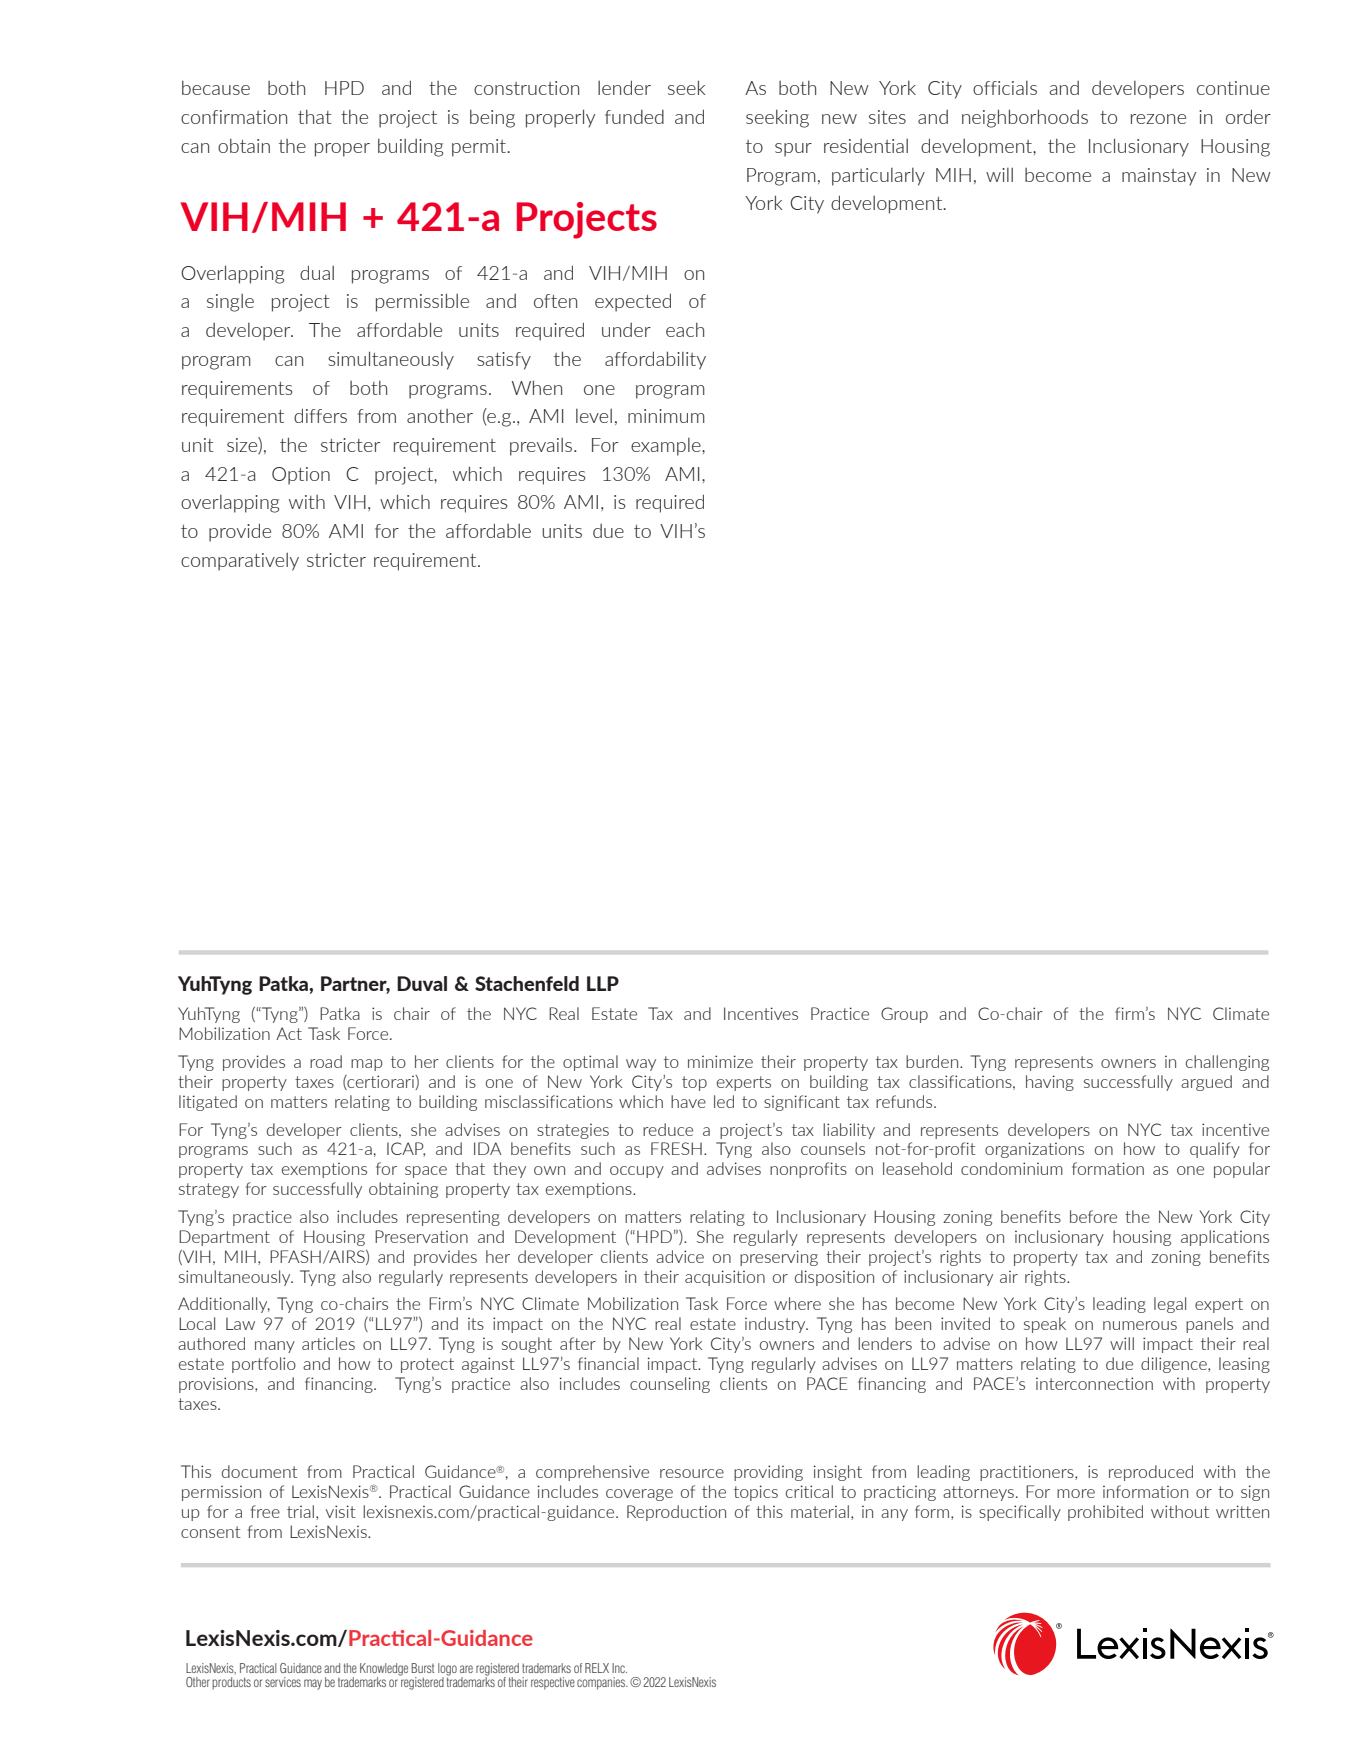 The height and width of the document is (1748, 1350). What do you see at coordinates (1227, 1063) in the document?
I see `challenging` at bounding box center [1227, 1063].
